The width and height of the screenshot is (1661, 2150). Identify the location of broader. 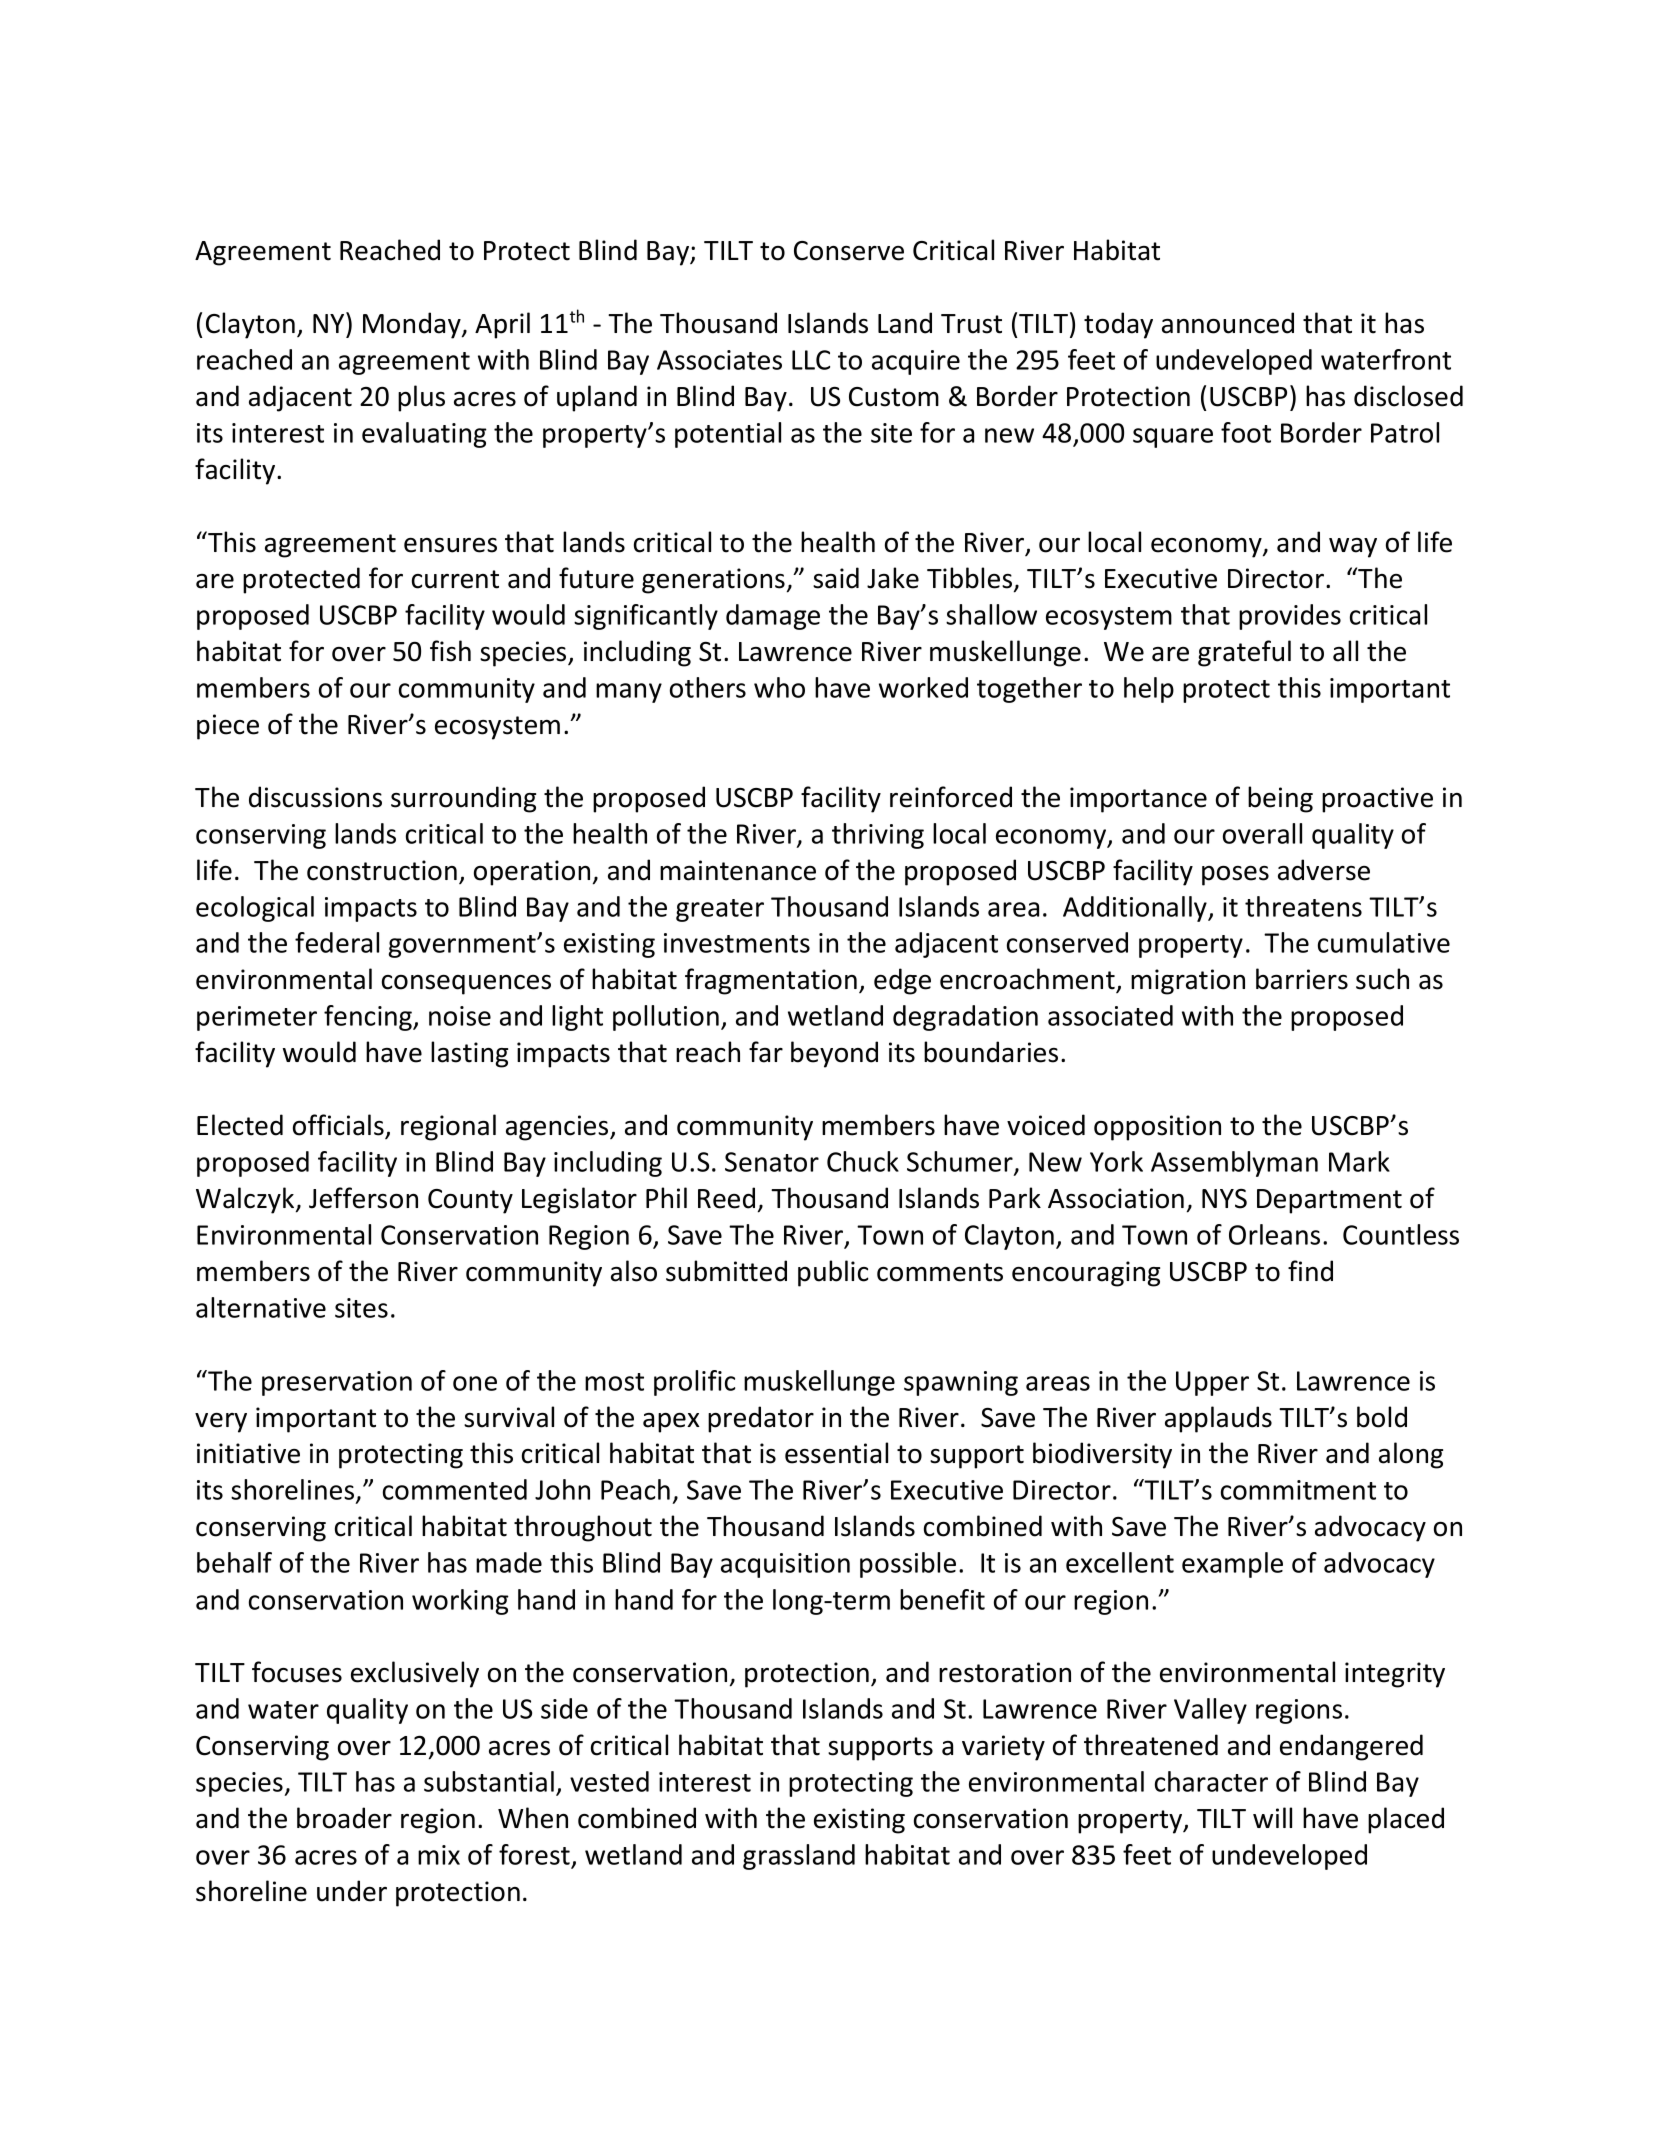
(344, 1818).
